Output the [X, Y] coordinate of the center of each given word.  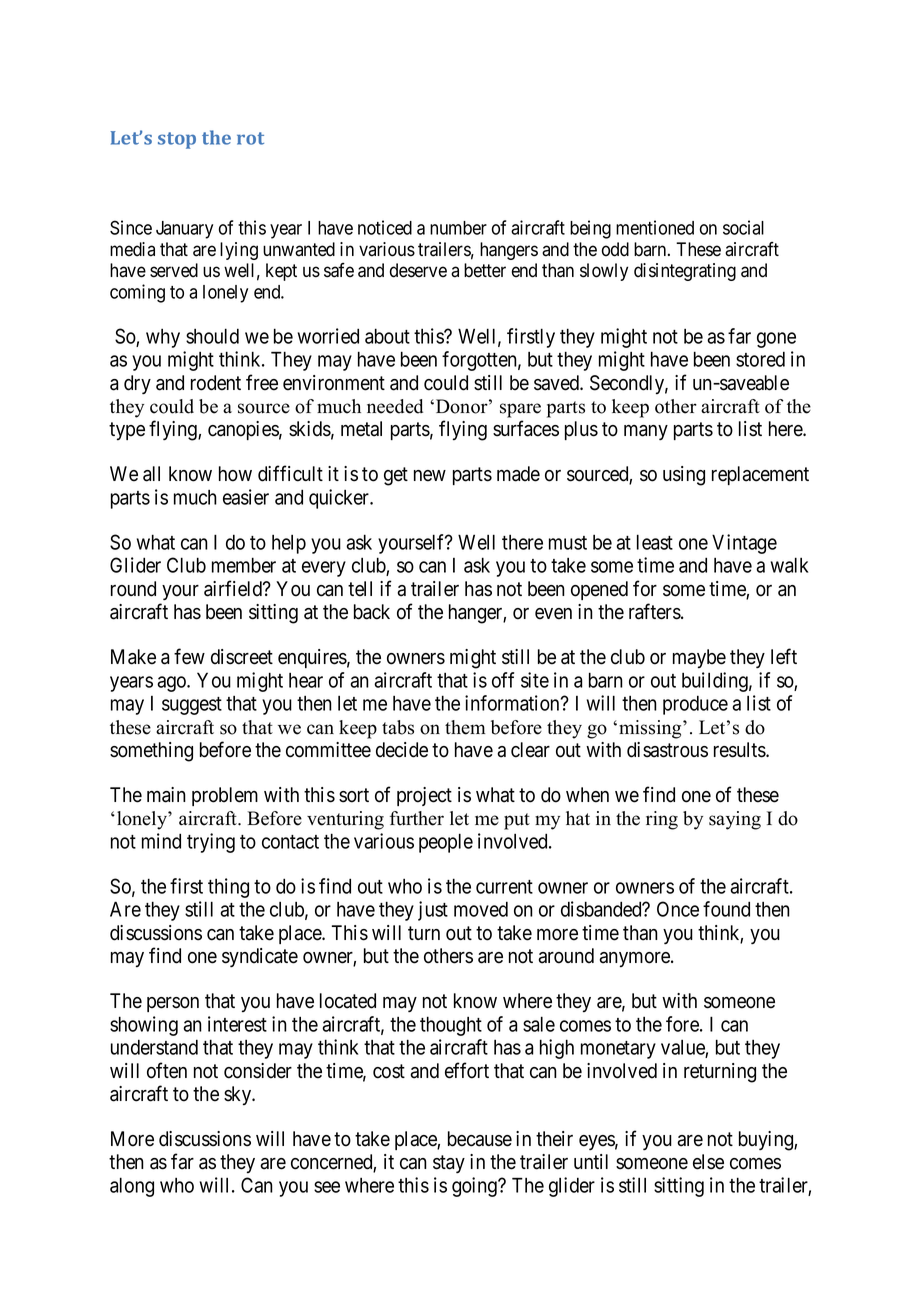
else [708, 1162]
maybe [699, 658]
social [743, 227]
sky [239, 1095]
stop [177, 140]
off [503, 680]
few [189, 656]
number [458, 228]
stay [449, 1164]
